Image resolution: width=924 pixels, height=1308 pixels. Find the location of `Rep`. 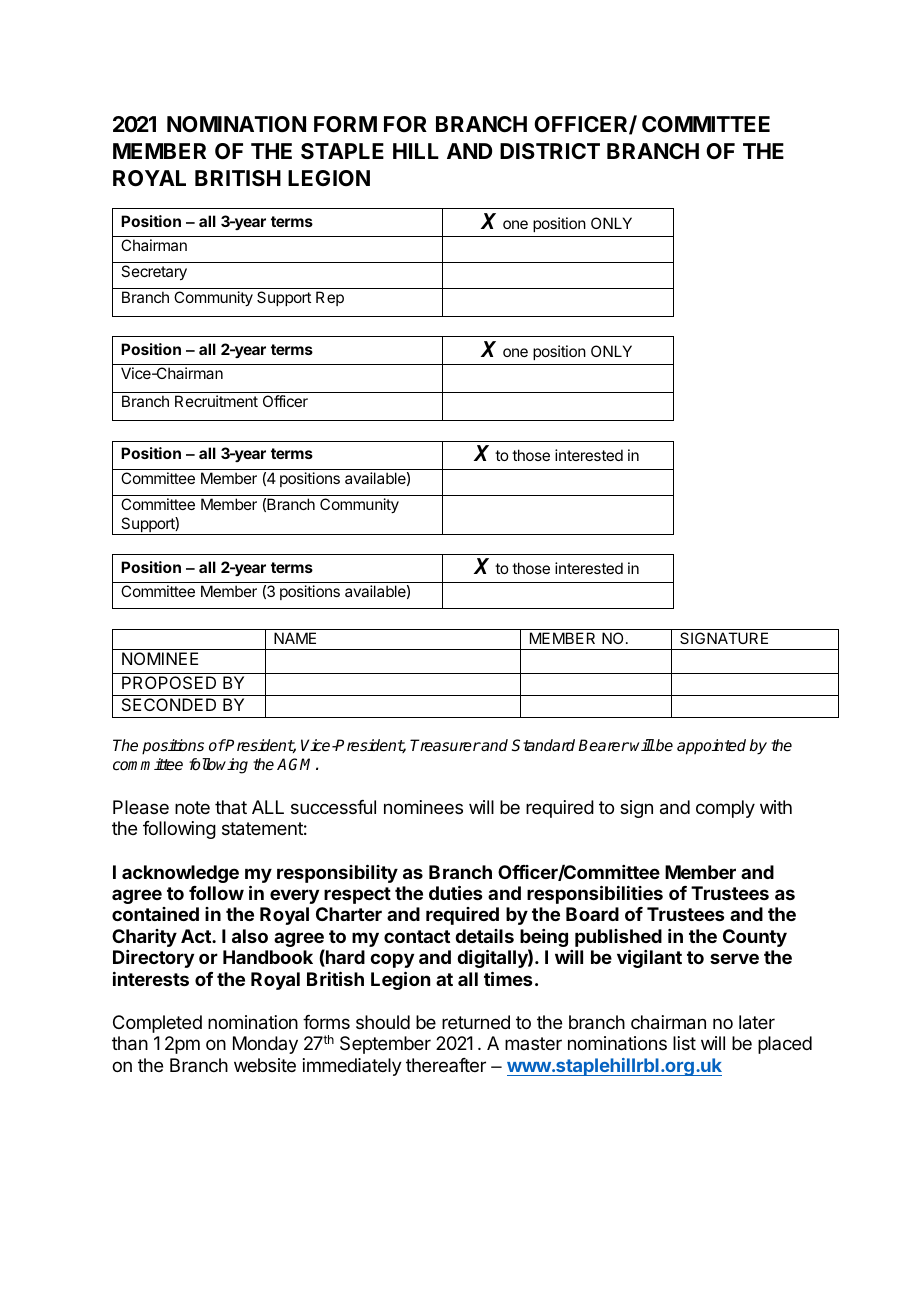

Rep is located at coordinates (330, 298).
